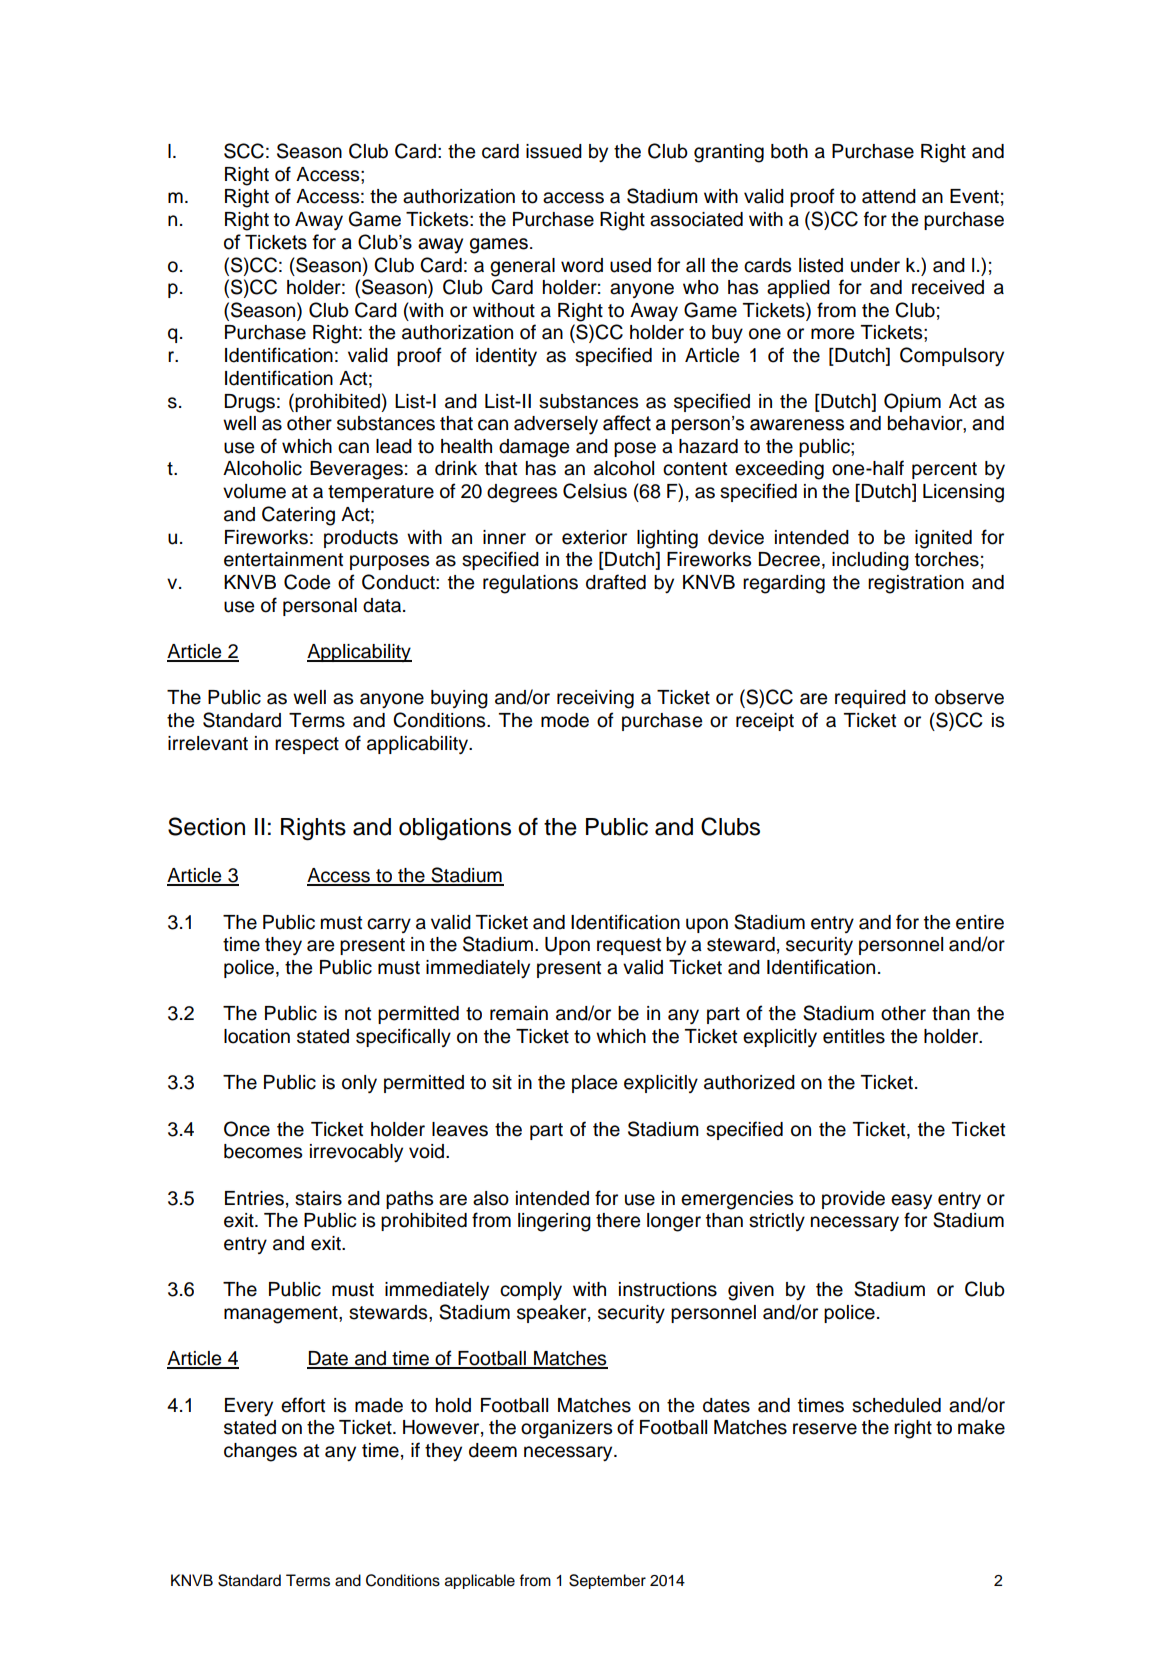  What do you see at coordinates (244, 151) in the screenshot?
I see `SCC` at bounding box center [244, 151].
